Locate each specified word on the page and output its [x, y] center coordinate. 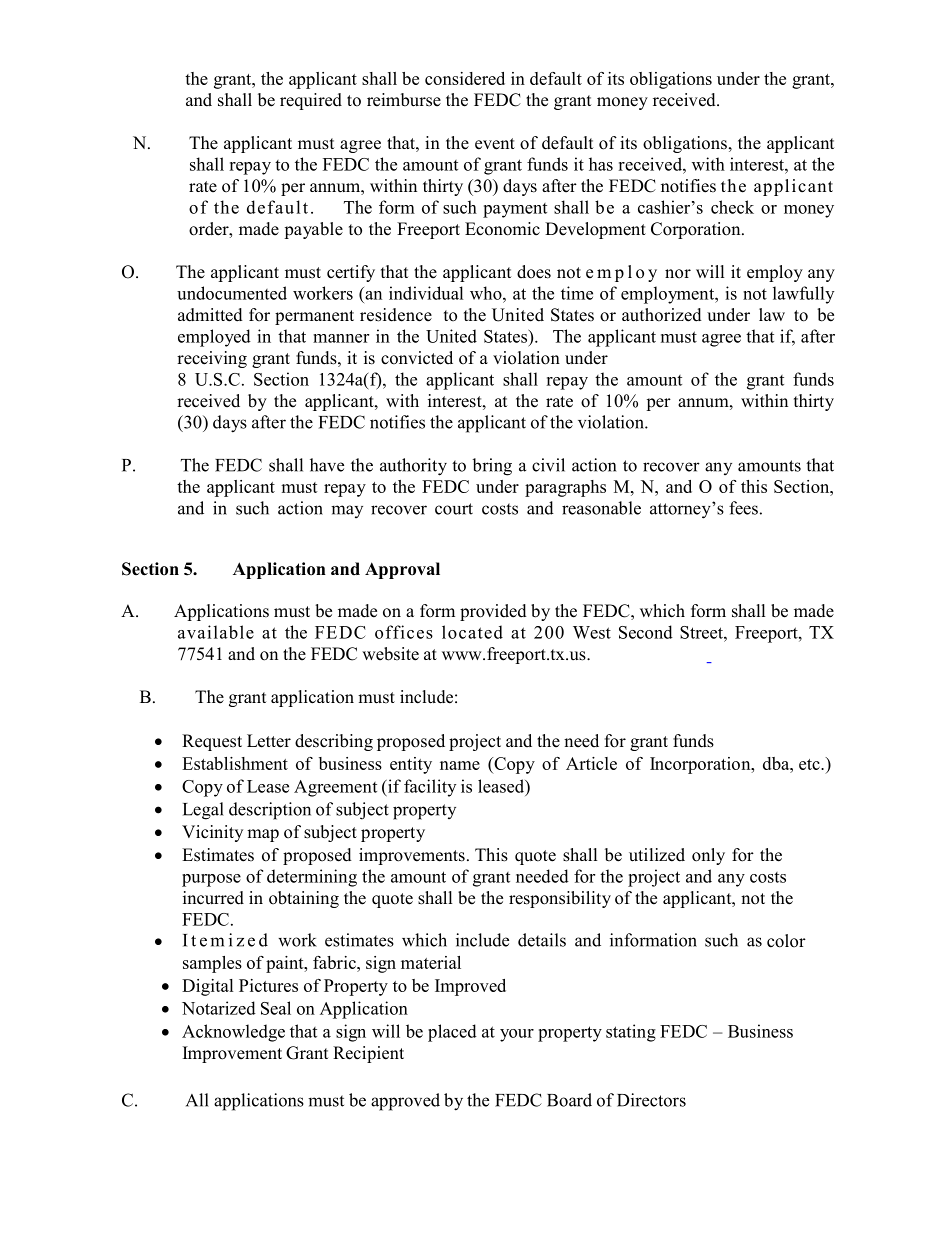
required [311, 101]
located [472, 632]
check [732, 207]
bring [492, 467]
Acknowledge [233, 1033]
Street [702, 632]
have [327, 465]
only [708, 856]
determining [312, 878]
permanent [314, 317]
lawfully [803, 295]
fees [743, 508]
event [495, 144]
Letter [269, 741]
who [487, 293]
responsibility [560, 899]
